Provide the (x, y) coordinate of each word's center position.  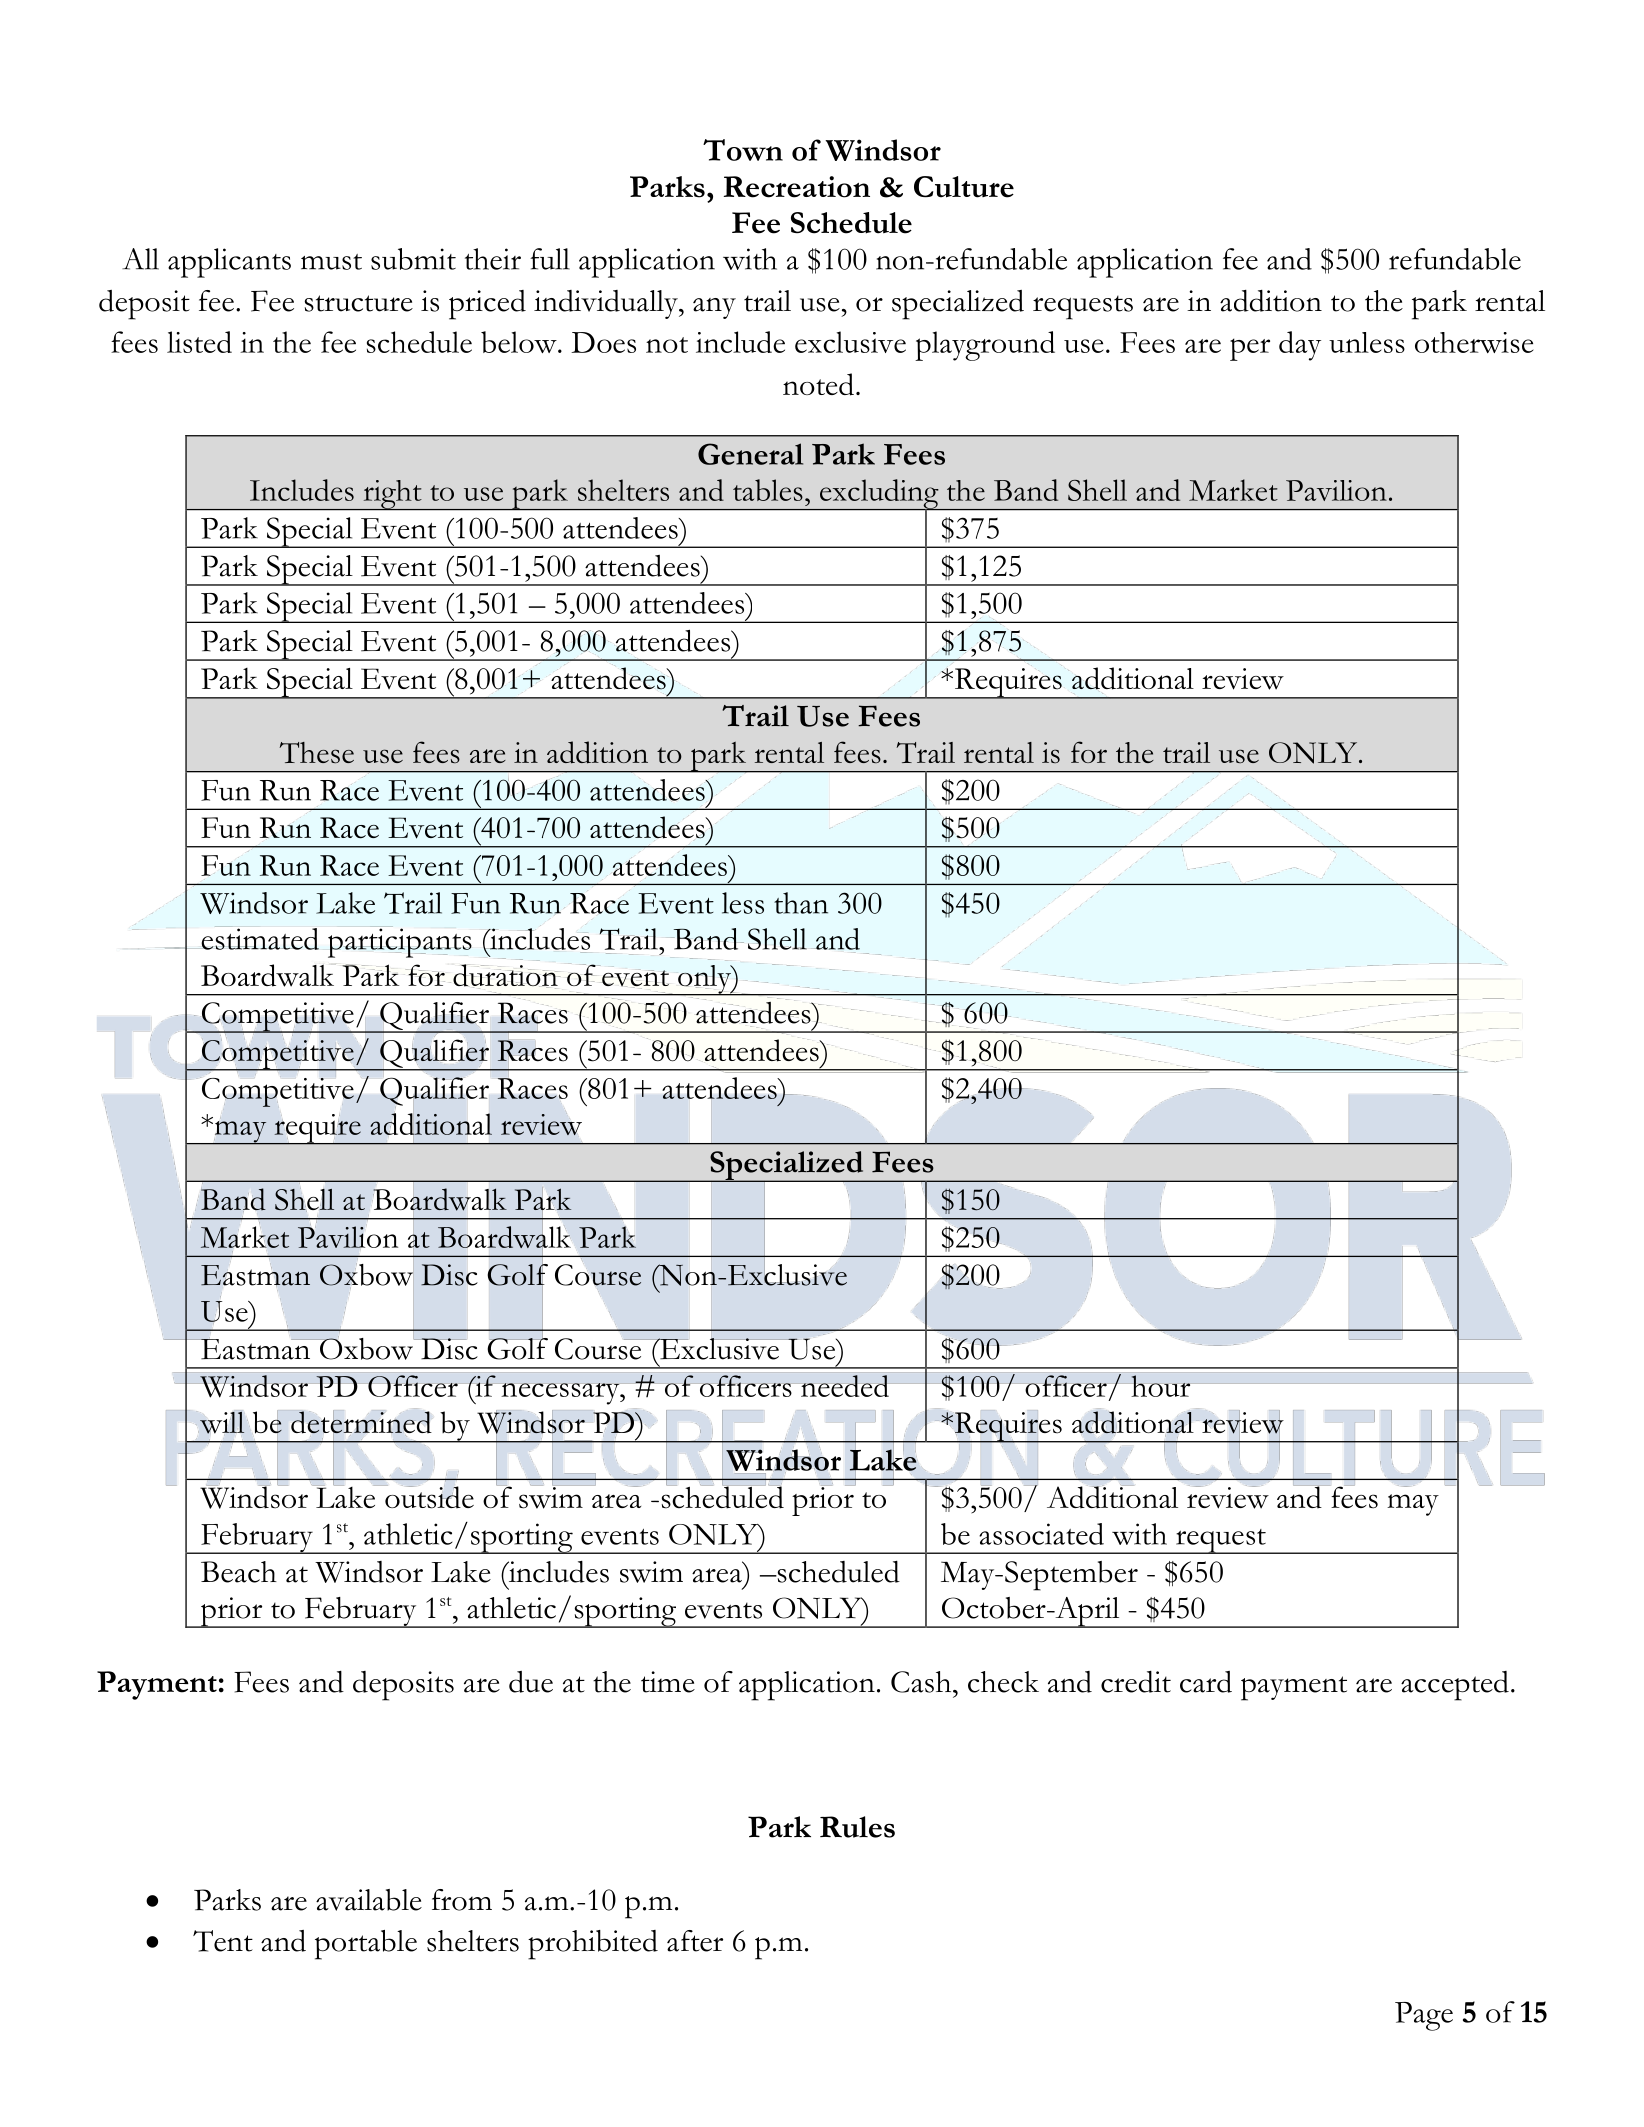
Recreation (797, 187)
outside (428, 1497)
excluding (879, 495)
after (695, 1941)
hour (1161, 1386)
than (801, 903)
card (1206, 1682)
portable (366, 1945)
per (1250, 349)
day (1300, 346)
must (331, 262)
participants (400, 943)
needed (845, 1386)
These (316, 753)
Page (1424, 2016)
